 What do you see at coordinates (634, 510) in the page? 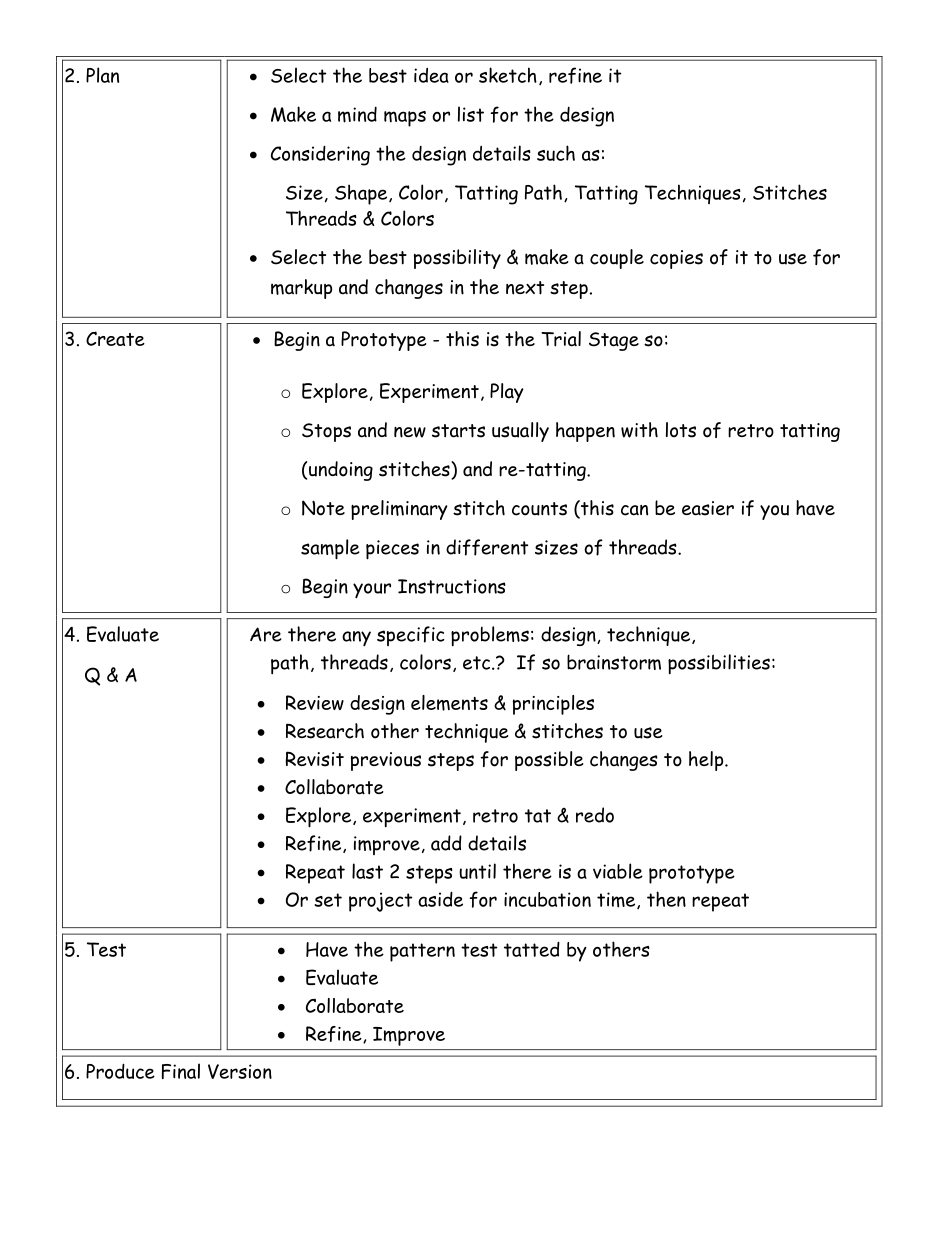
I see `can` at bounding box center [634, 510].
